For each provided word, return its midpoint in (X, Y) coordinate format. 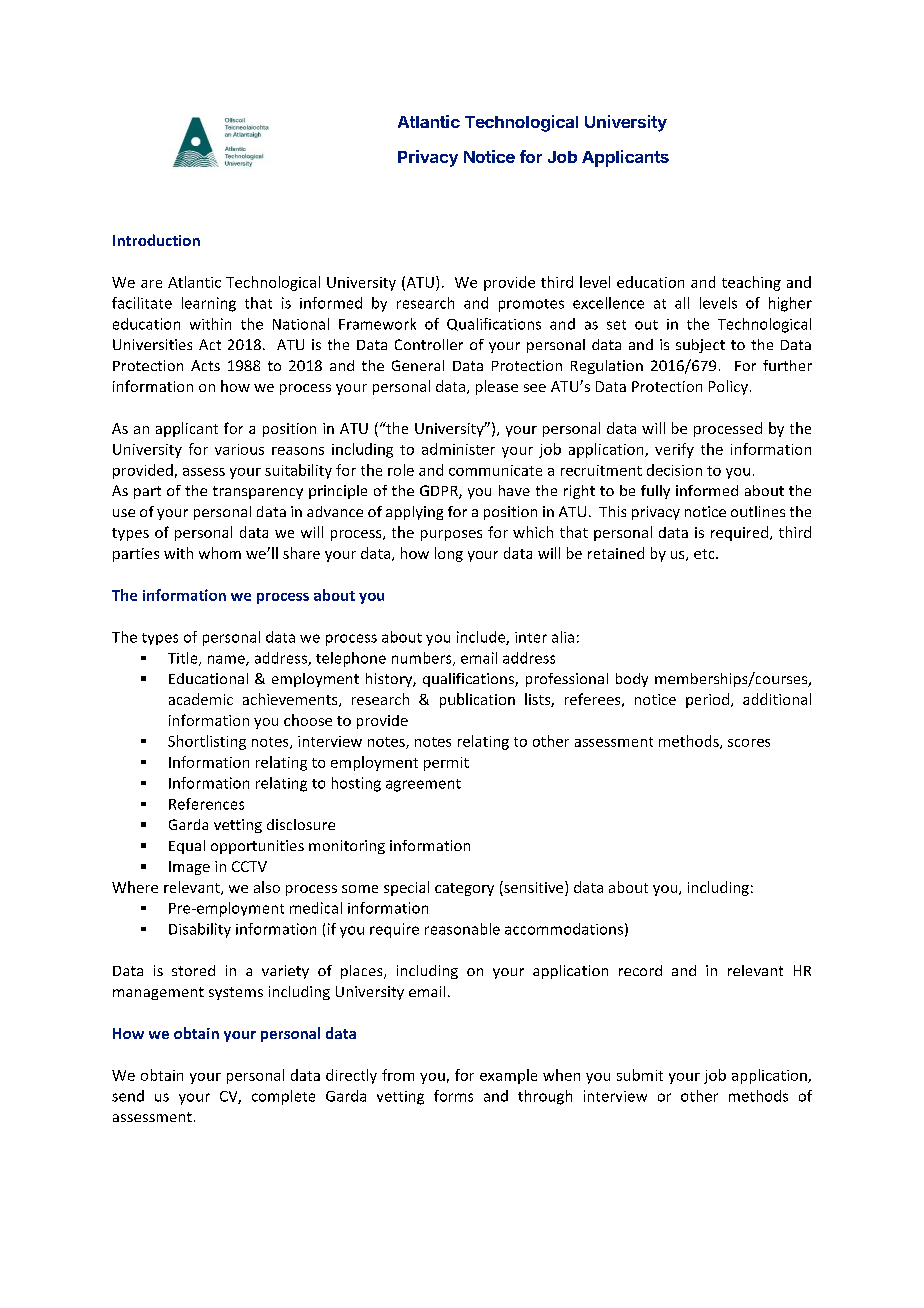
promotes (531, 305)
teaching (751, 283)
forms (453, 1096)
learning (209, 304)
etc (705, 554)
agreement (423, 785)
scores (749, 743)
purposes (451, 535)
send (128, 1096)
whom (220, 553)
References (206, 804)
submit (640, 1075)
